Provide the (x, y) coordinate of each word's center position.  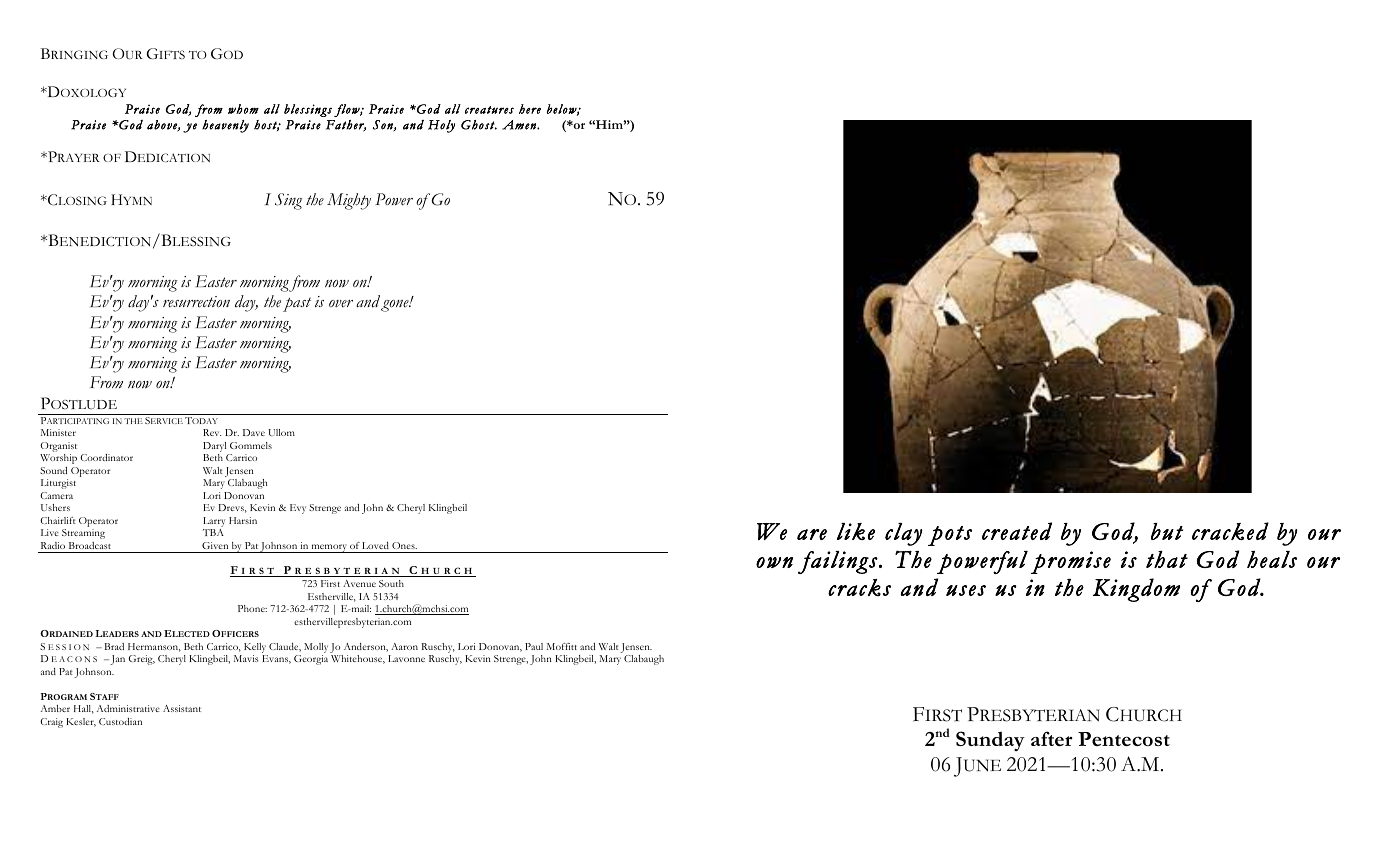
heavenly (225, 126)
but (1167, 531)
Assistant (182, 708)
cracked (1230, 531)
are (812, 534)
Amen (520, 125)
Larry (214, 522)
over (341, 304)
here (530, 109)
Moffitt (562, 646)
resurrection (196, 302)
